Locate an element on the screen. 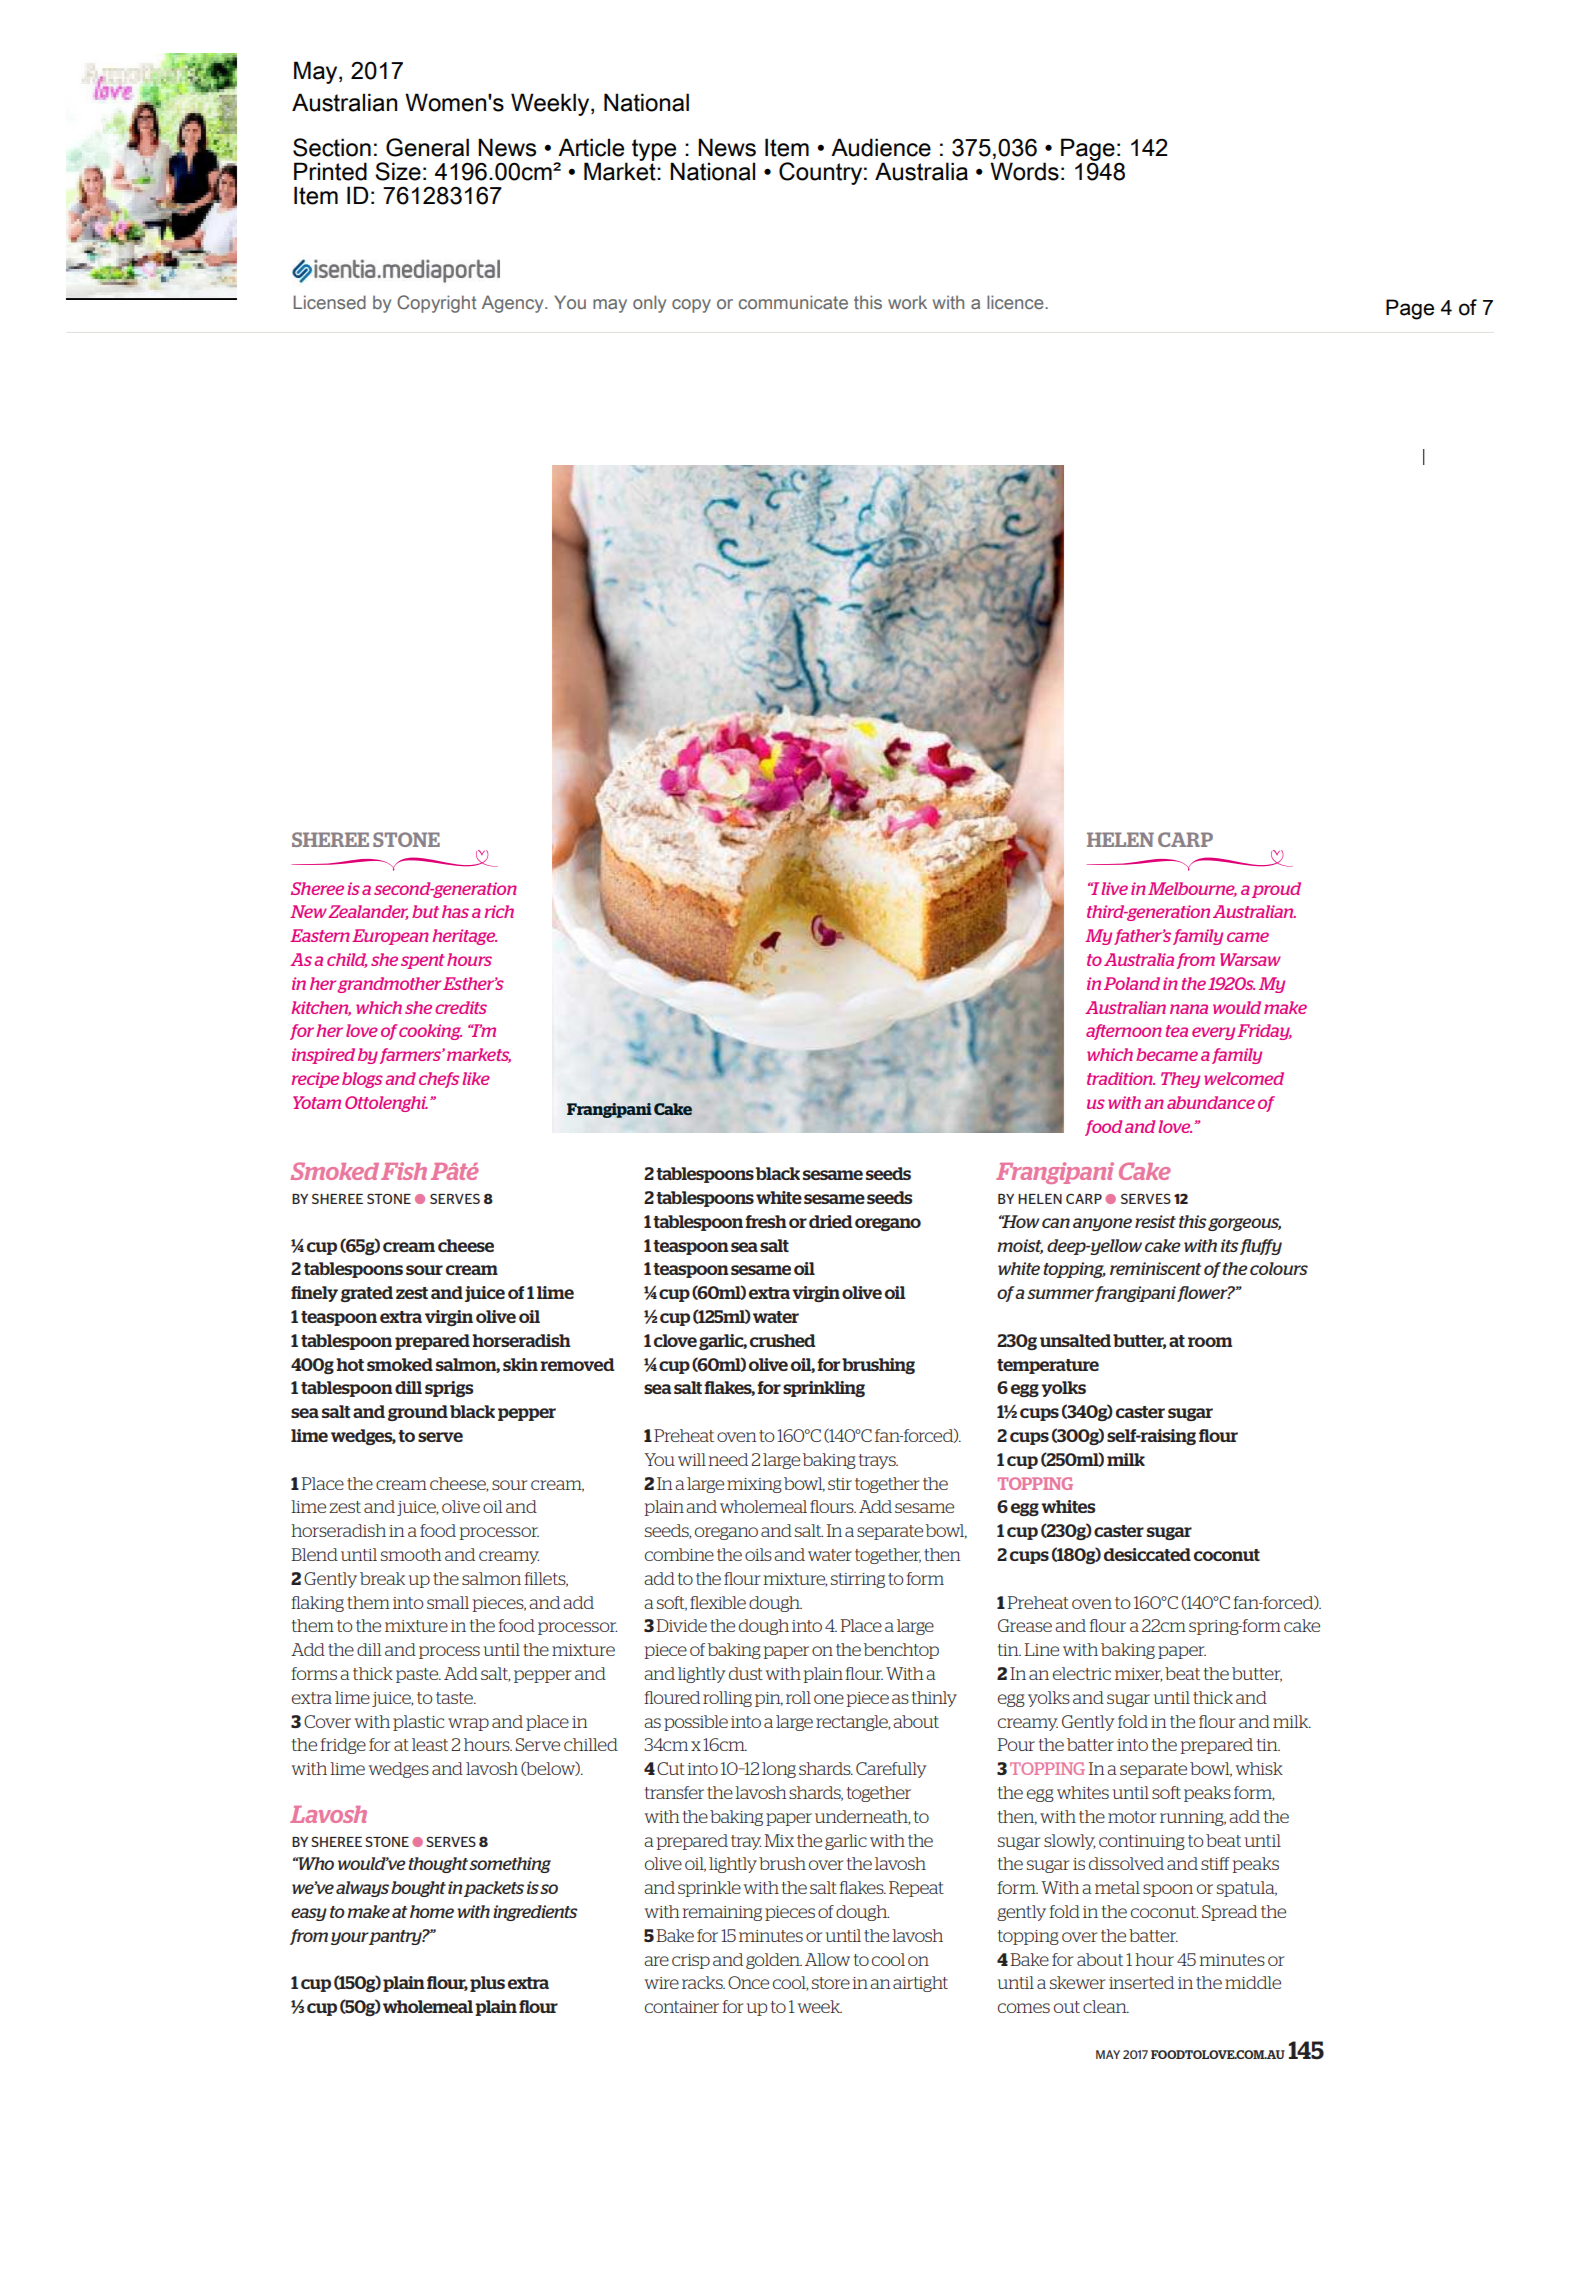 The image size is (1595, 2287). Words is located at coordinates (1024, 171).
